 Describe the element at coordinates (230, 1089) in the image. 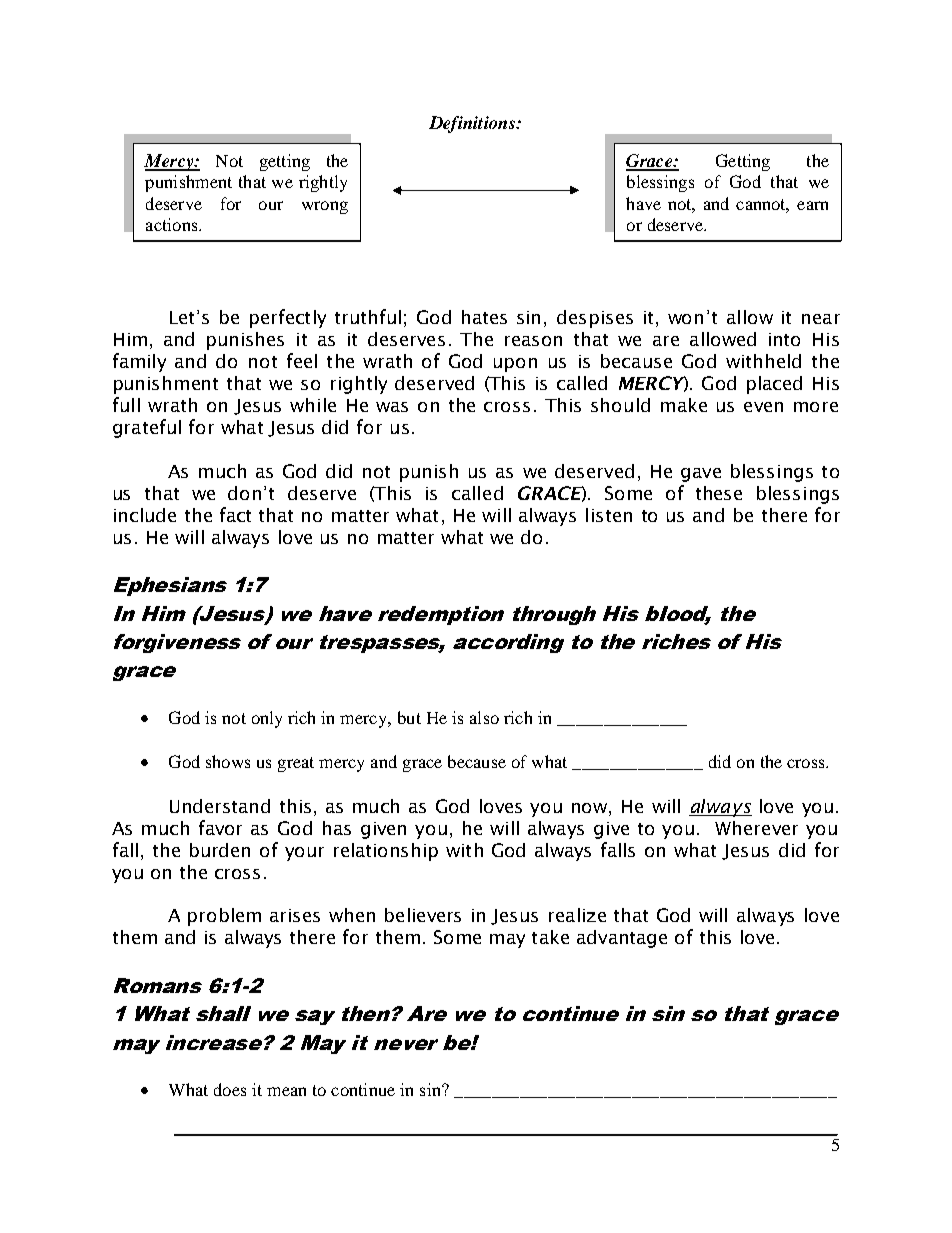

I see `does` at that location.
